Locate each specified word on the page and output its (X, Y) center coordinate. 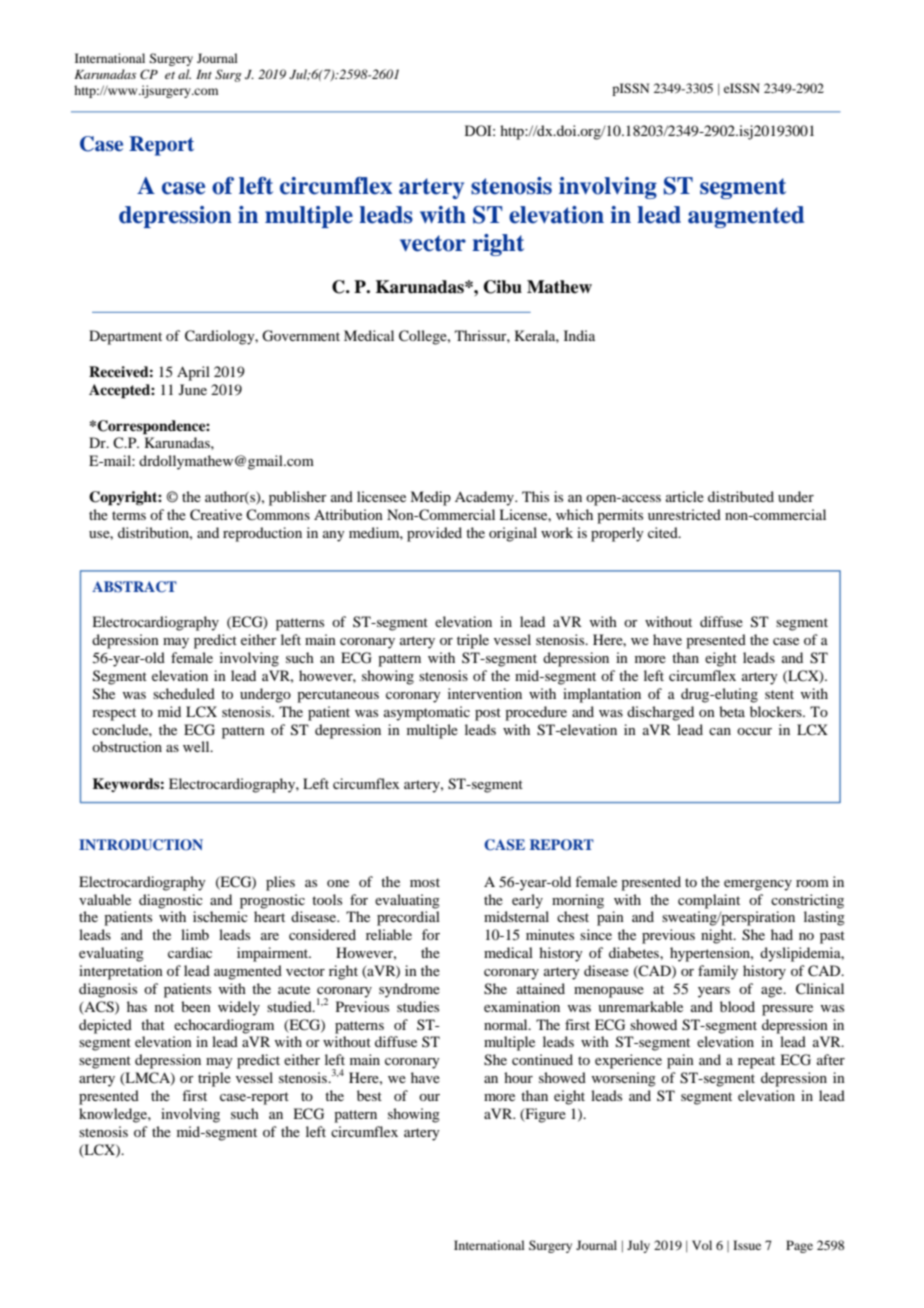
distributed (741, 496)
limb (195, 934)
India (579, 335)
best (369, 1095)
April (193, 373)
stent (779, 694)
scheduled (184, 693)
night (718, 936)
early (527, 901)
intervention (485, 693)
